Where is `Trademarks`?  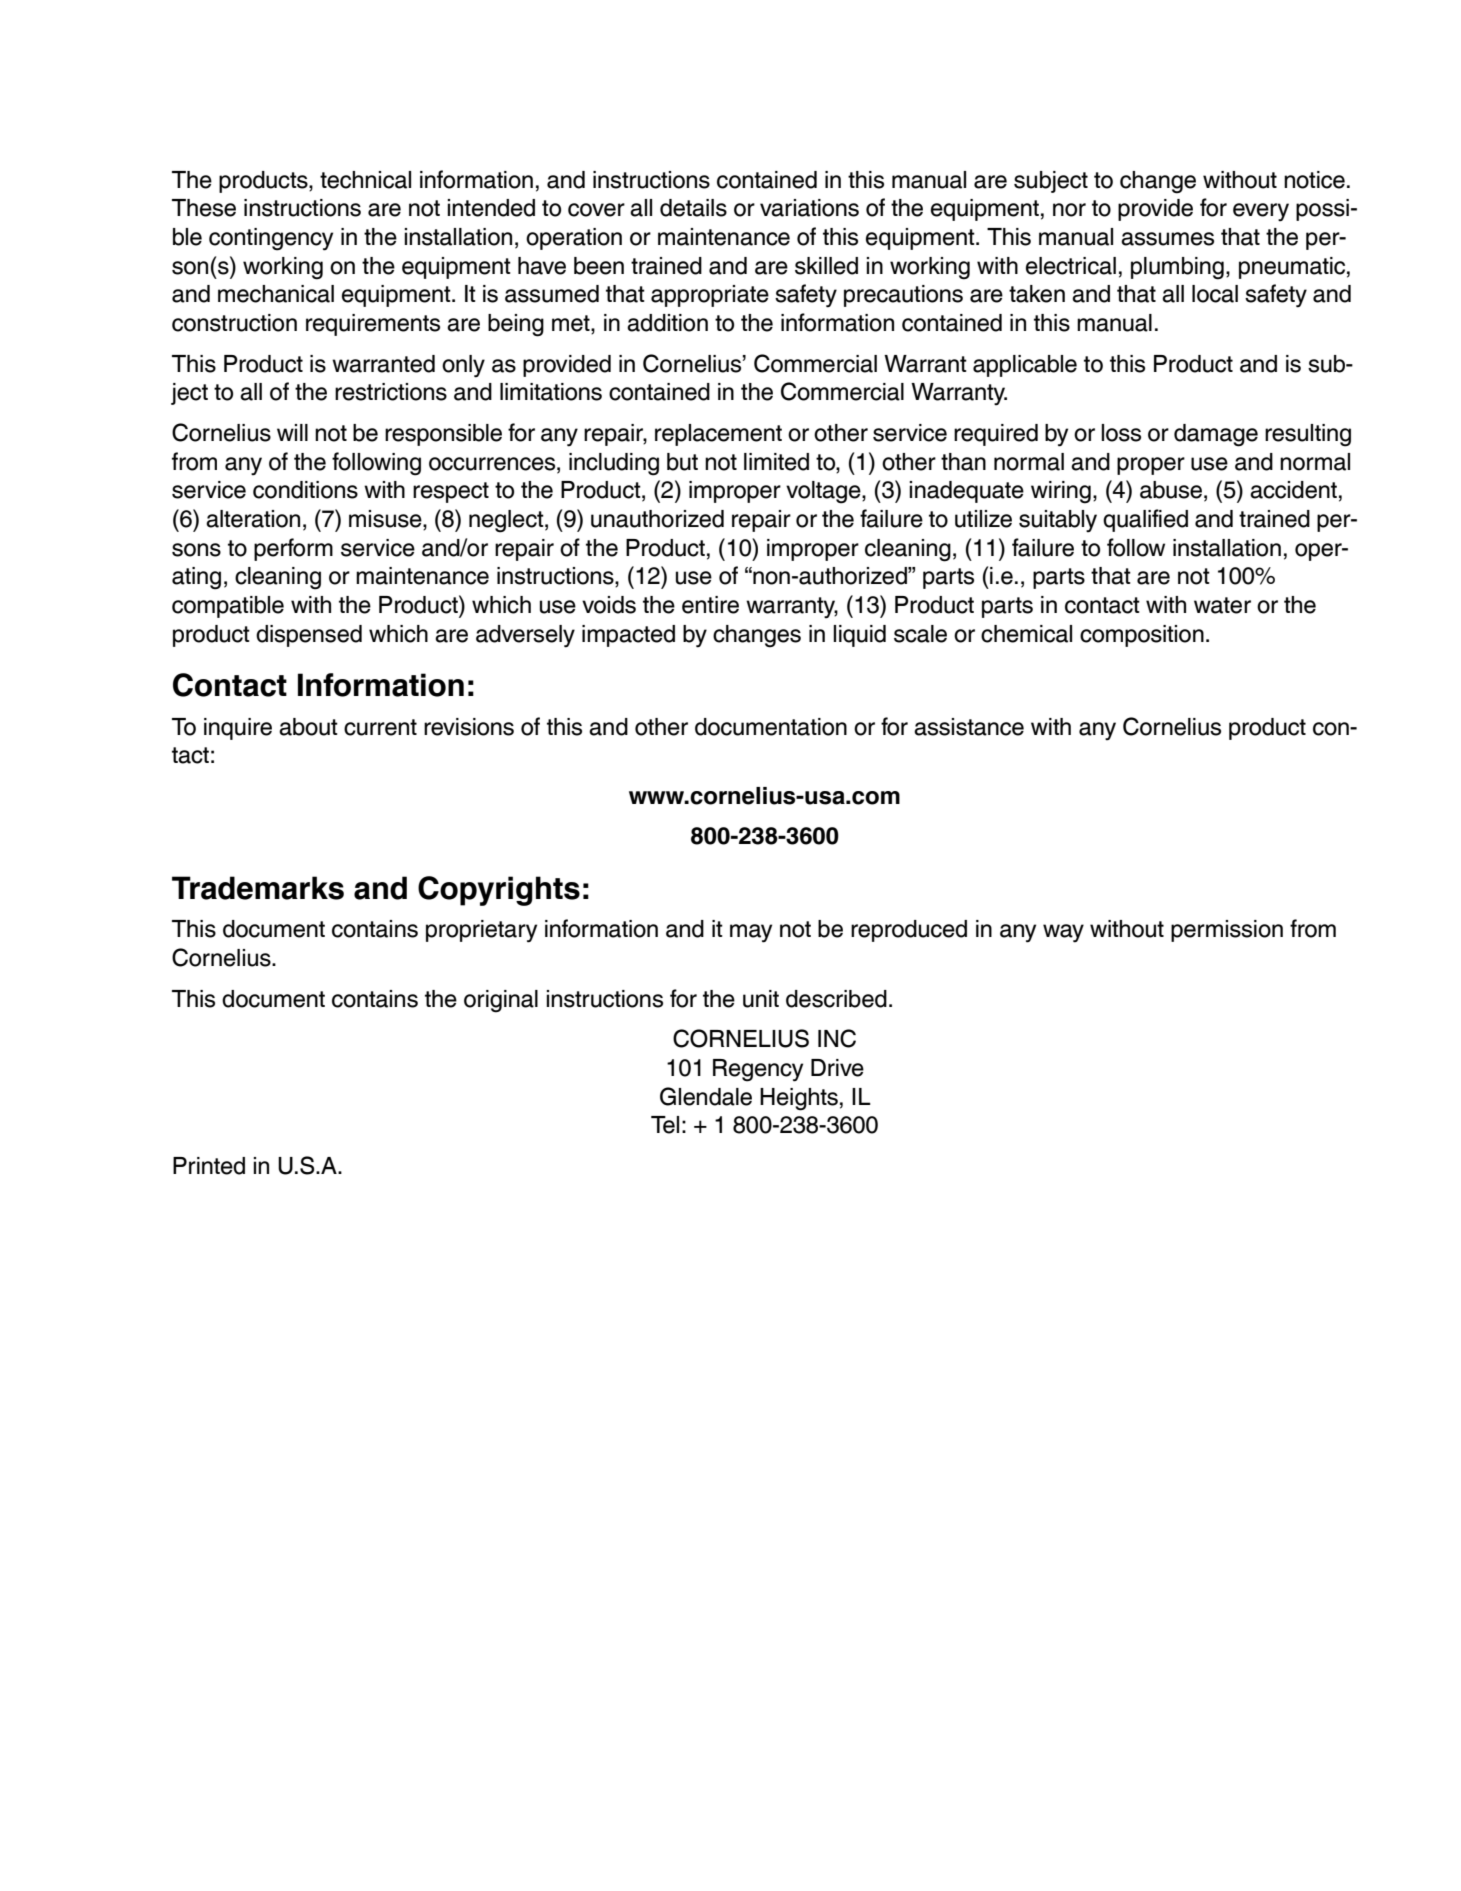
Trademarks is located at coordinates (258, 888).
